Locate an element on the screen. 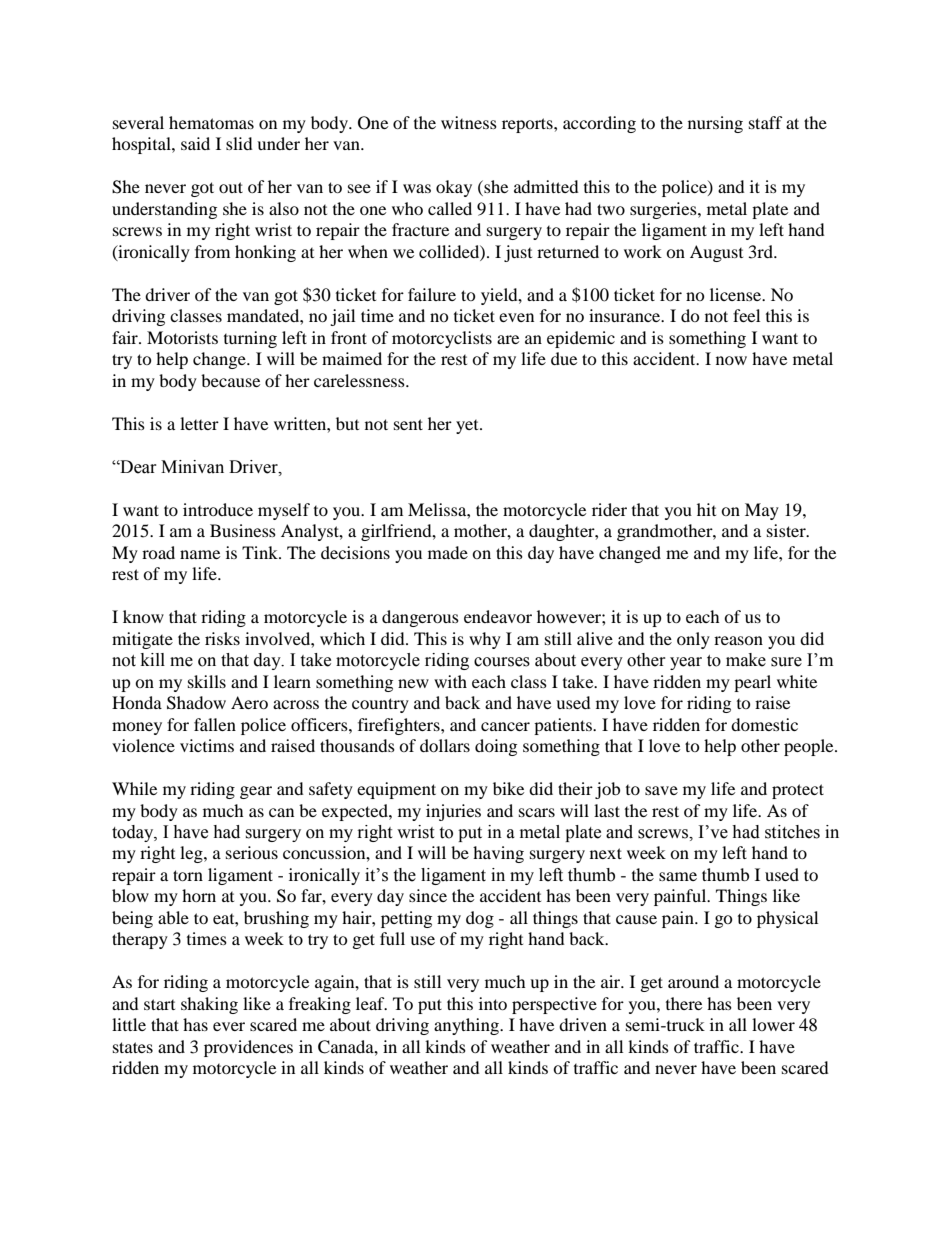  witness is located at coordinates (469, 122).
